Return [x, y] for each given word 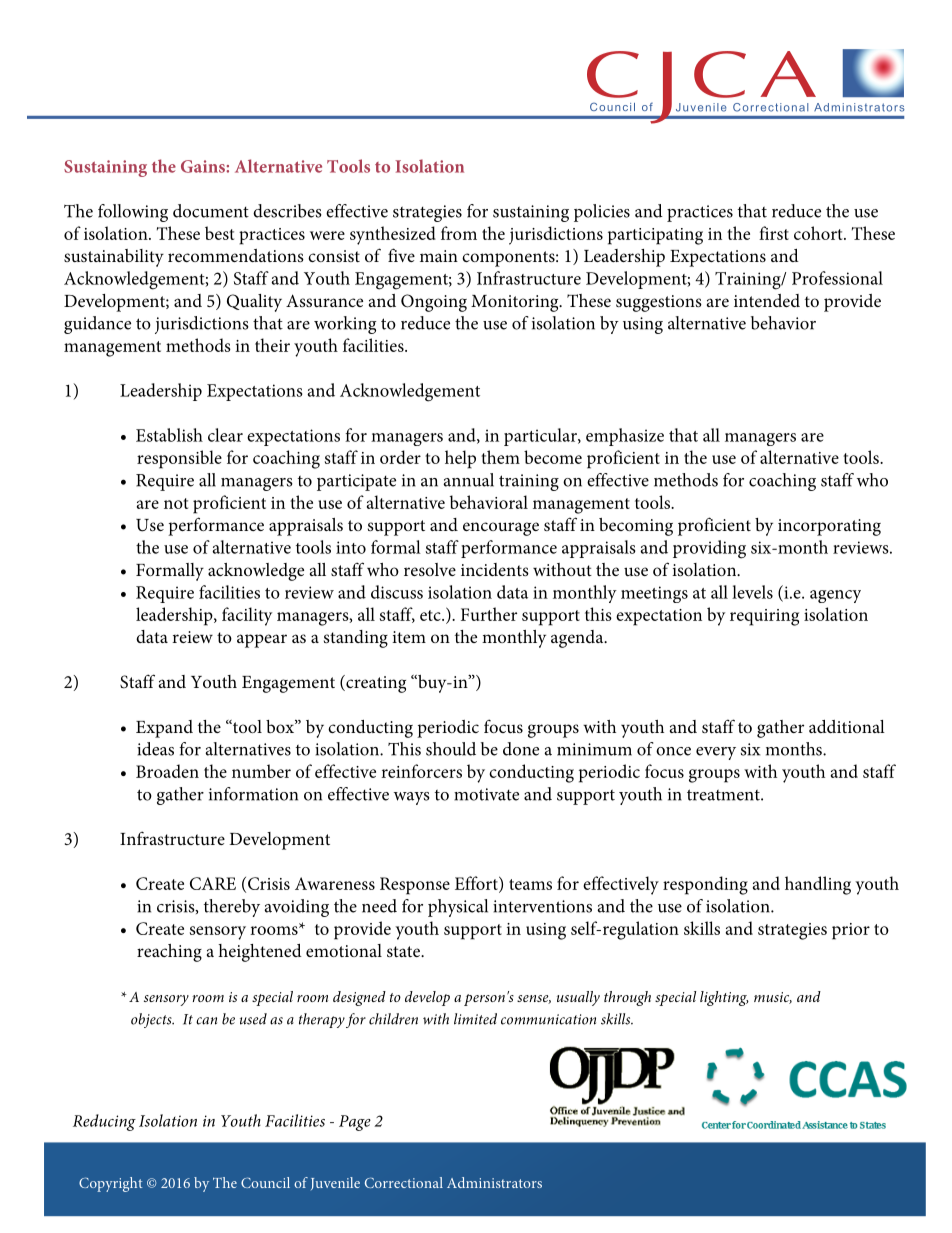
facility [247, 616]
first [774, 233]
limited [475, 1019]
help [460, 459]
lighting [724, 998]
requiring [764, 617]
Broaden [167, 771]
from [459, 233]
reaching [169, 953]
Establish [169, 435]
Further [489, 614]
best [219, 233]
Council [265, 1182]
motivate [486, 794]
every [716, 753]
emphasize [625, 437]
